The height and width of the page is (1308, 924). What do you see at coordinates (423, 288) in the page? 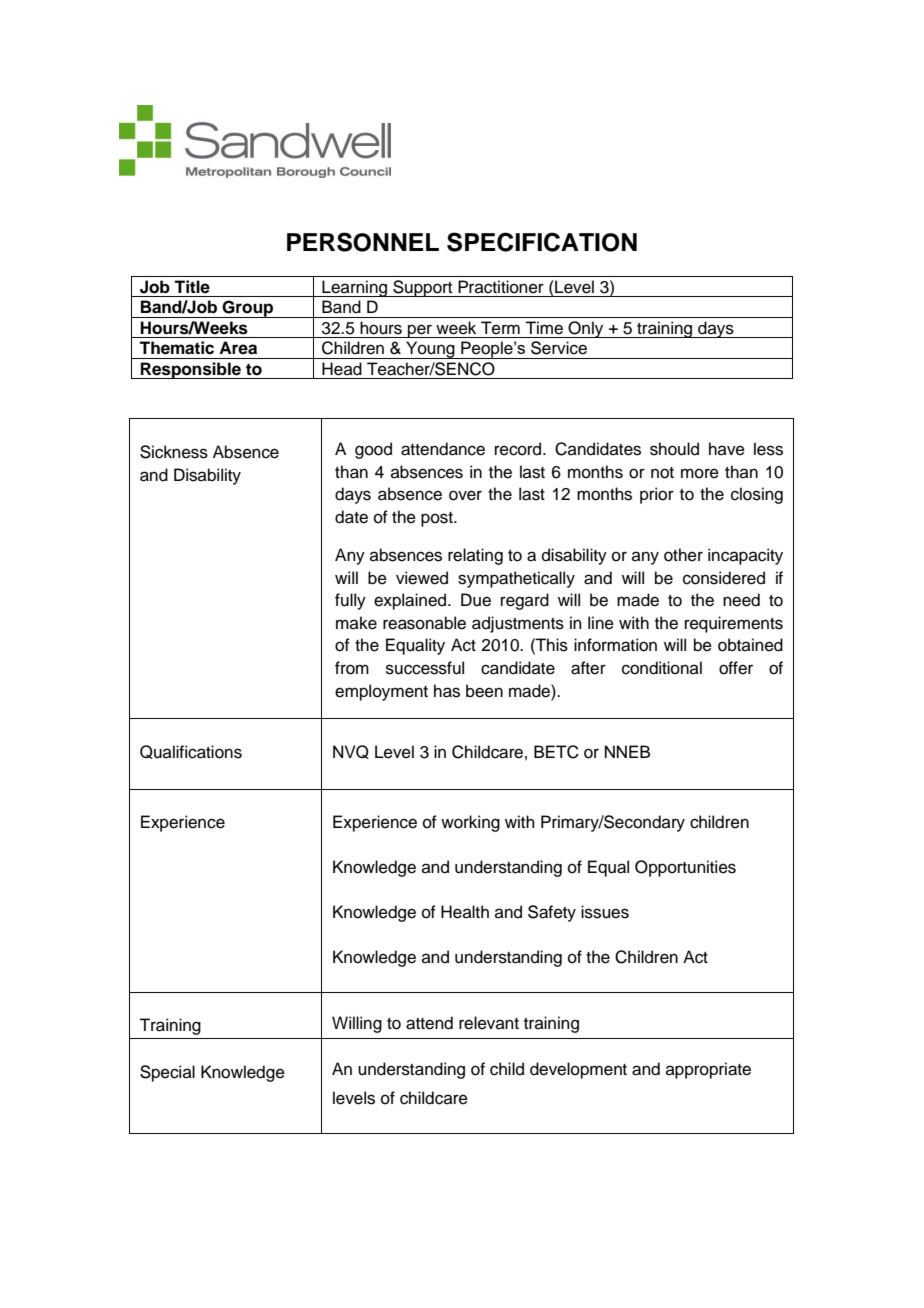
I see `Support` at bounding box center [423, 288].
